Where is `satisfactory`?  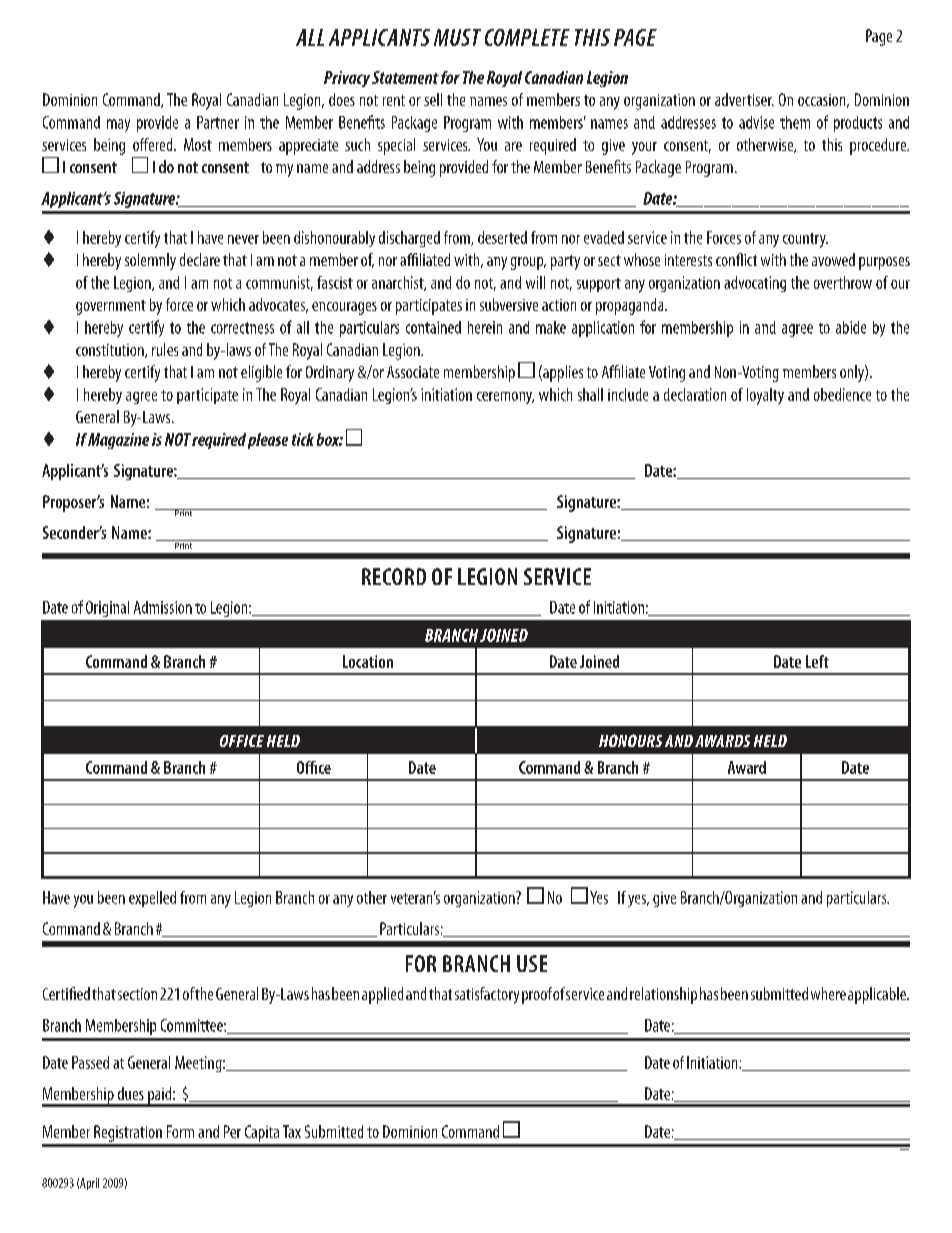
satisfactory is located at coordinates (487, 995).
